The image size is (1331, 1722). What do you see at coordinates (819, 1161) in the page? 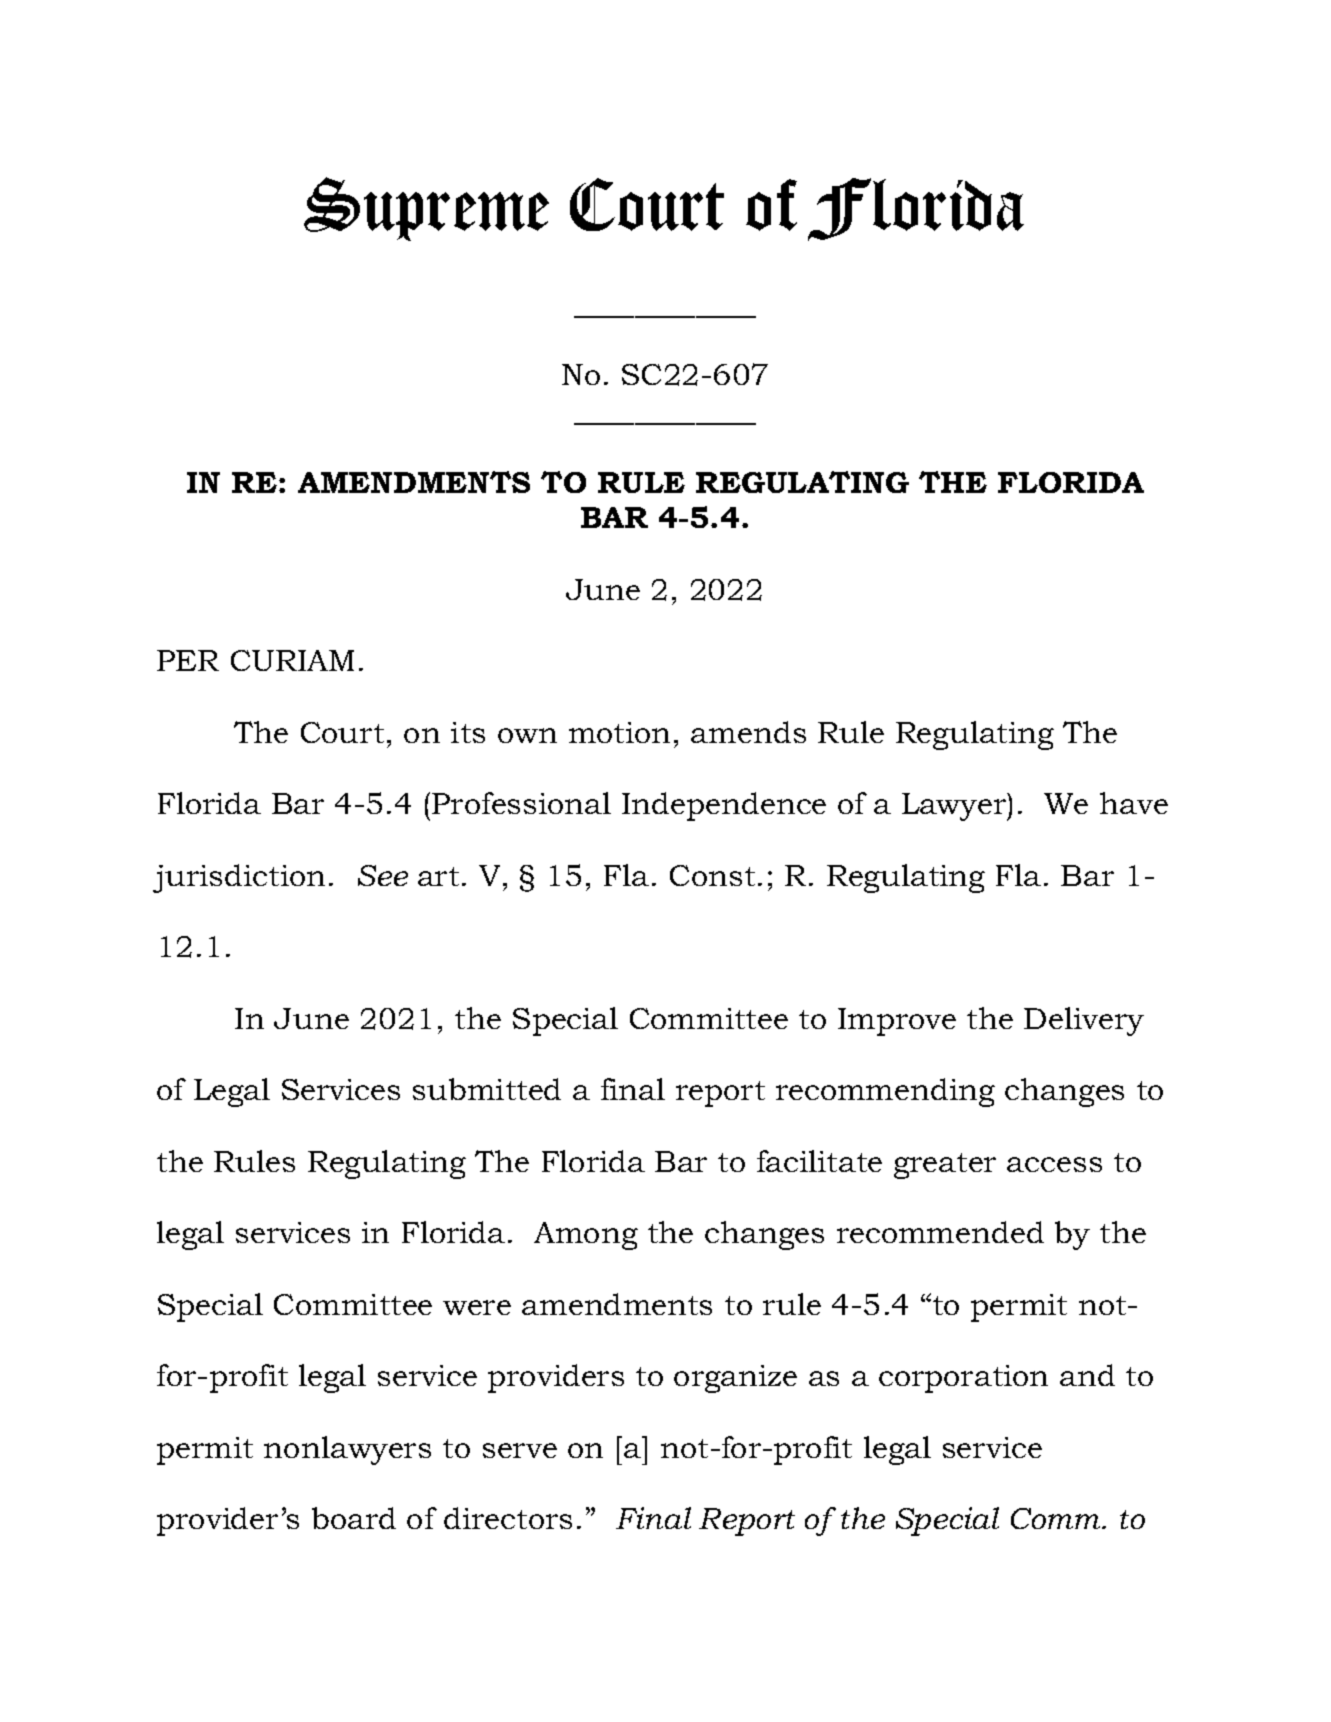
I see `facilitate` at bounding box center [819, 1161].
